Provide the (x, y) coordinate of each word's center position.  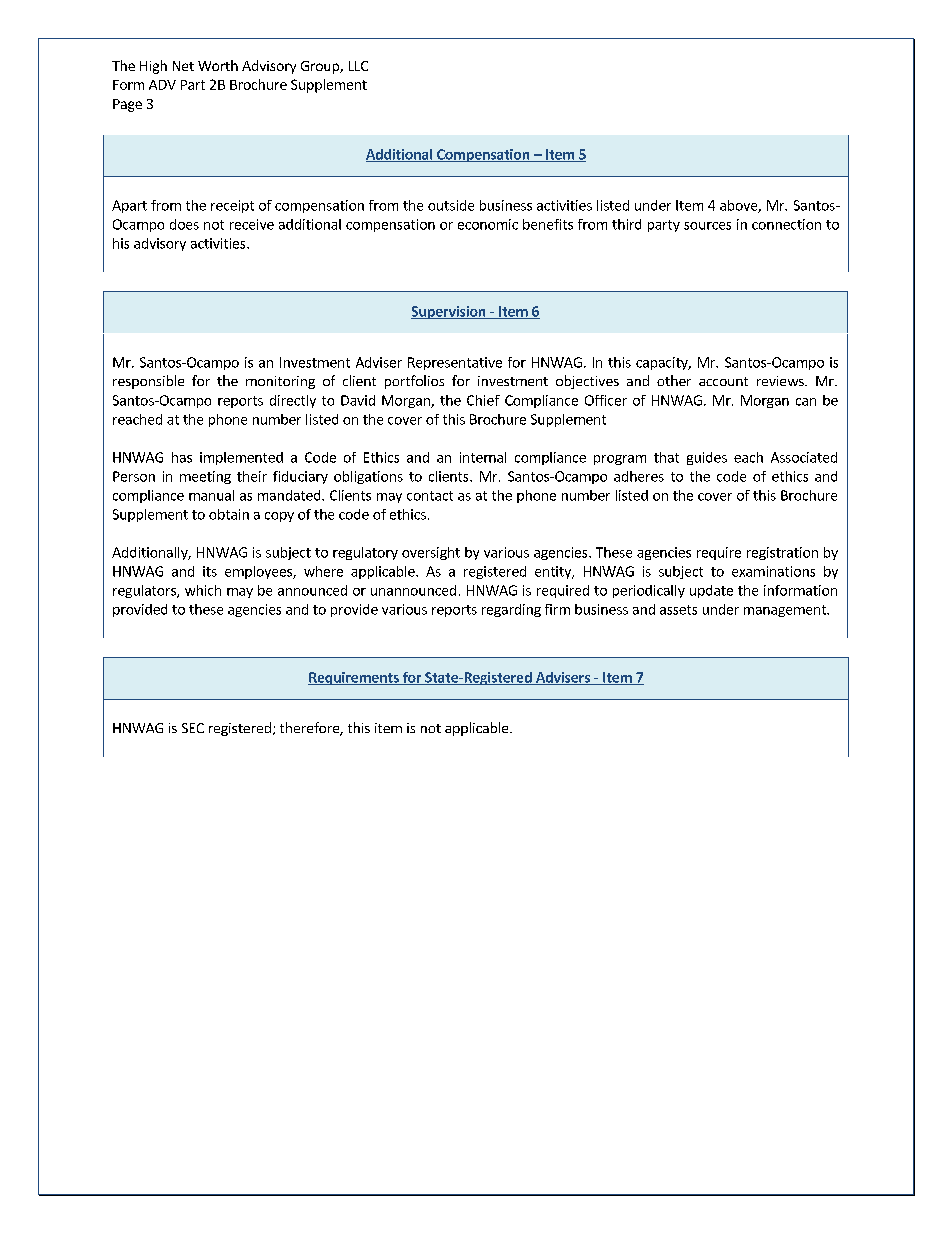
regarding (511, 610)
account (723, 381)
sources (707, 226)
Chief (483, 400)
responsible (148, 382)
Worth (218, 65)
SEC (193, 728)
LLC (358, 66)
